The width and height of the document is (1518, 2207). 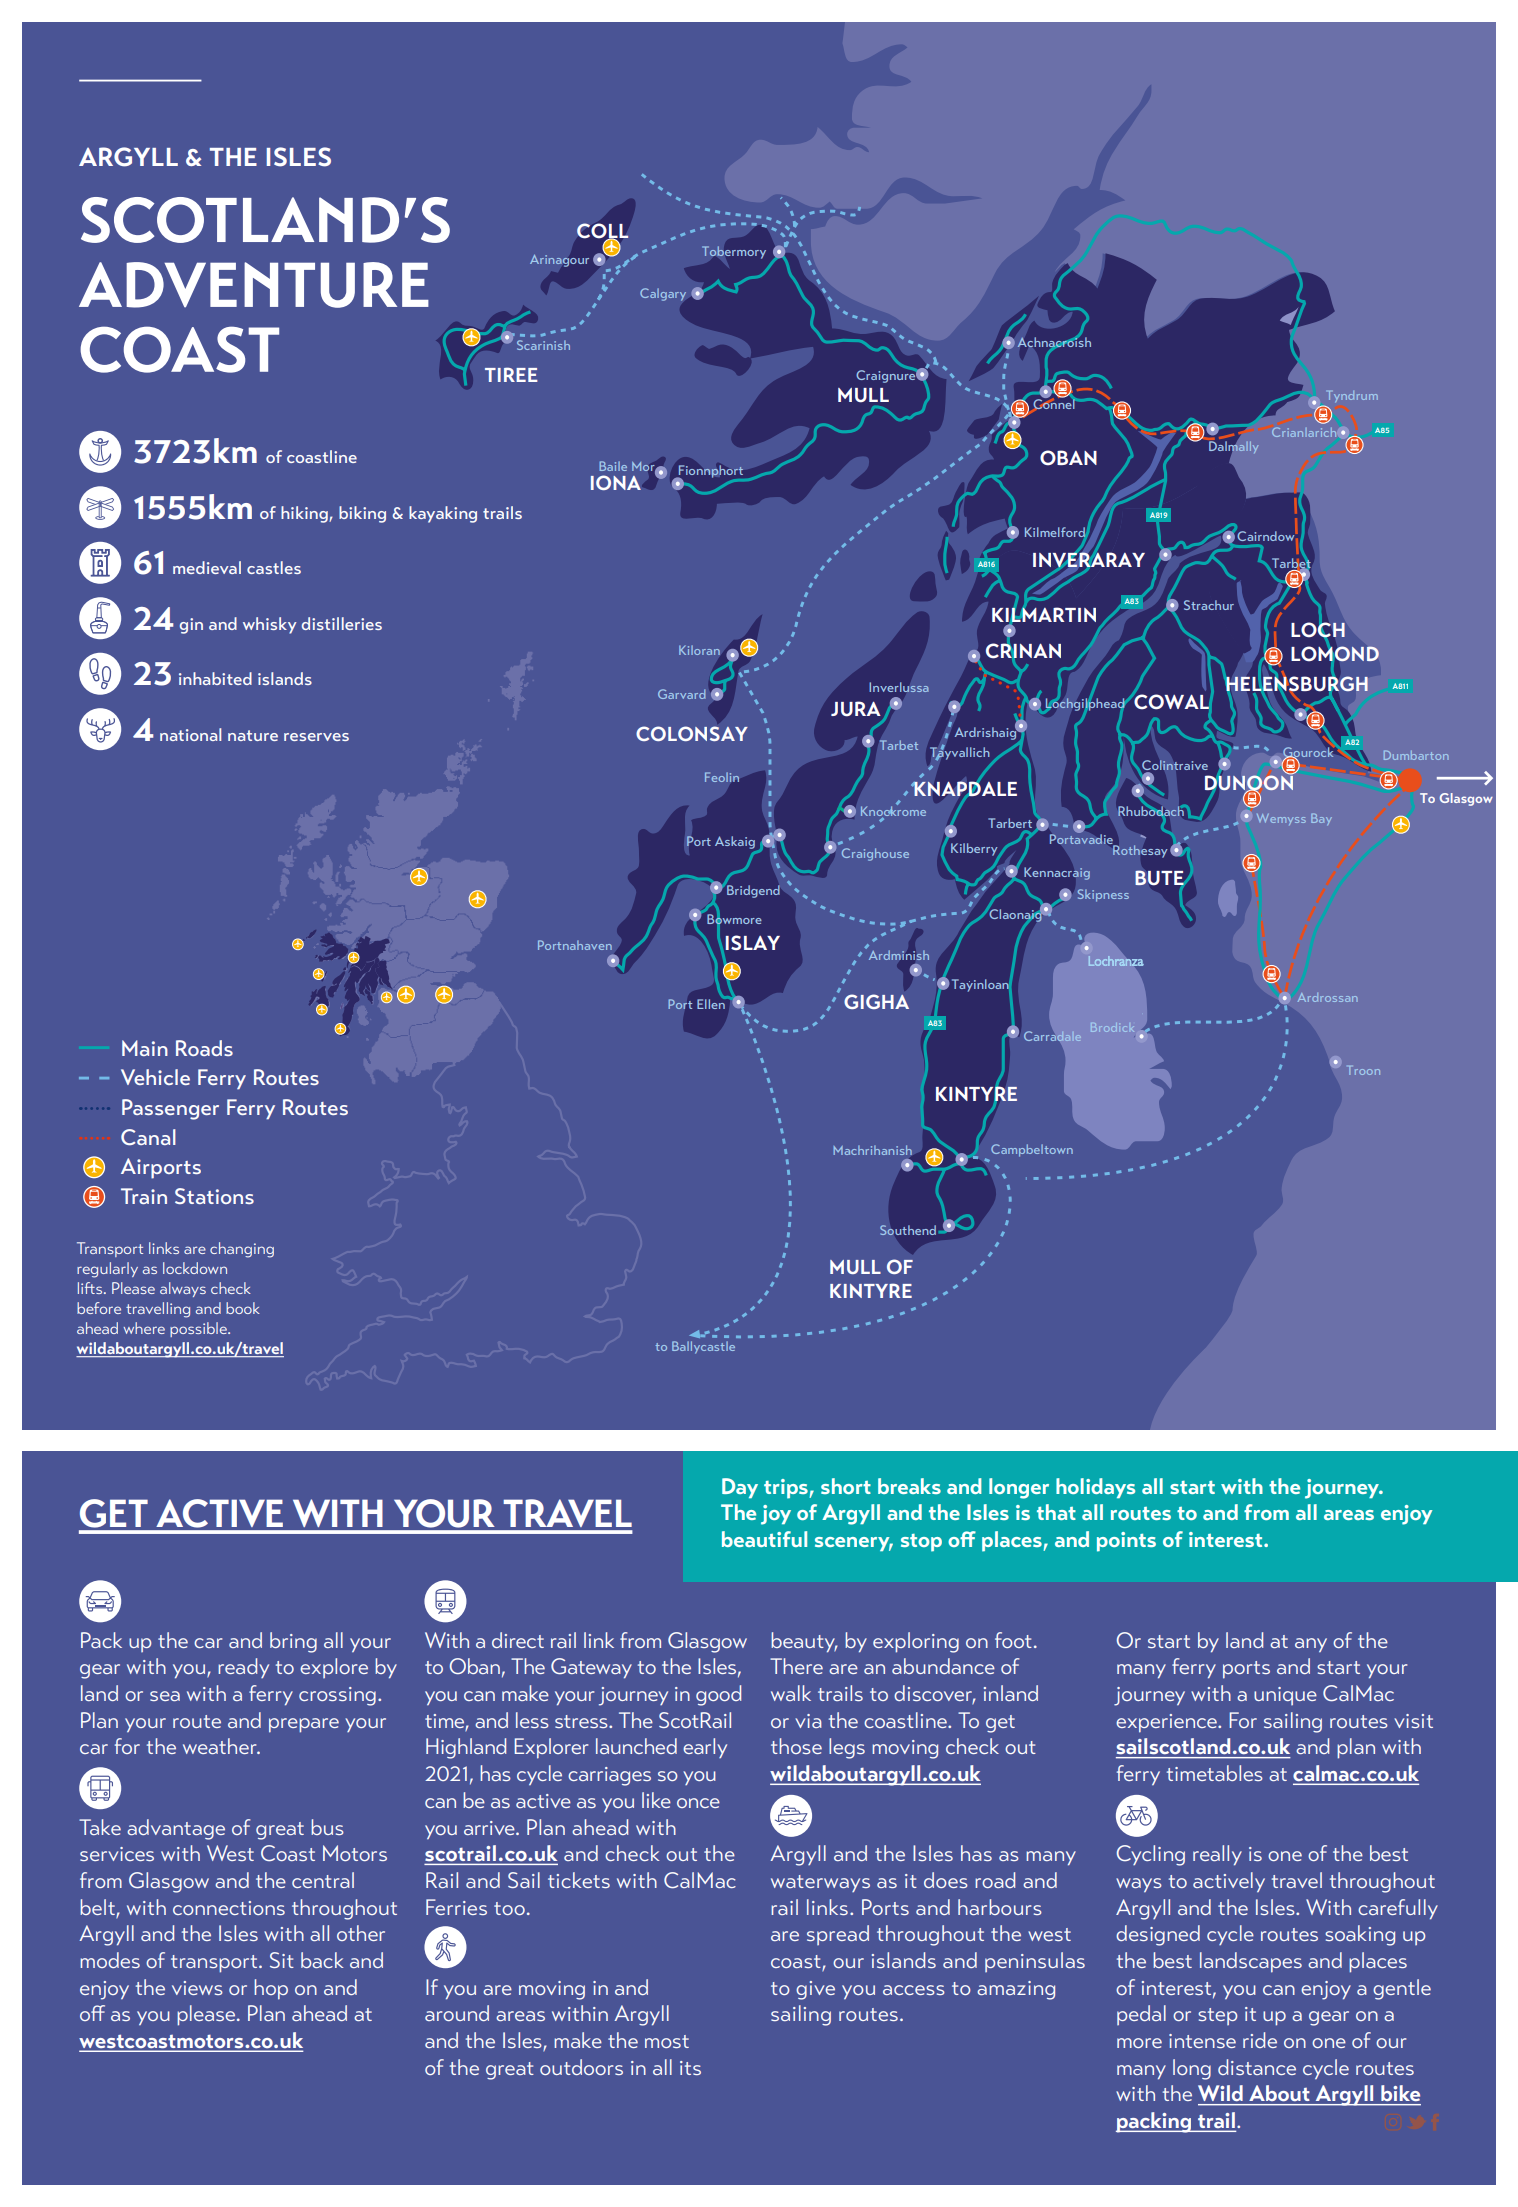 I want to click on hop, so click(x=271, y=1989).
